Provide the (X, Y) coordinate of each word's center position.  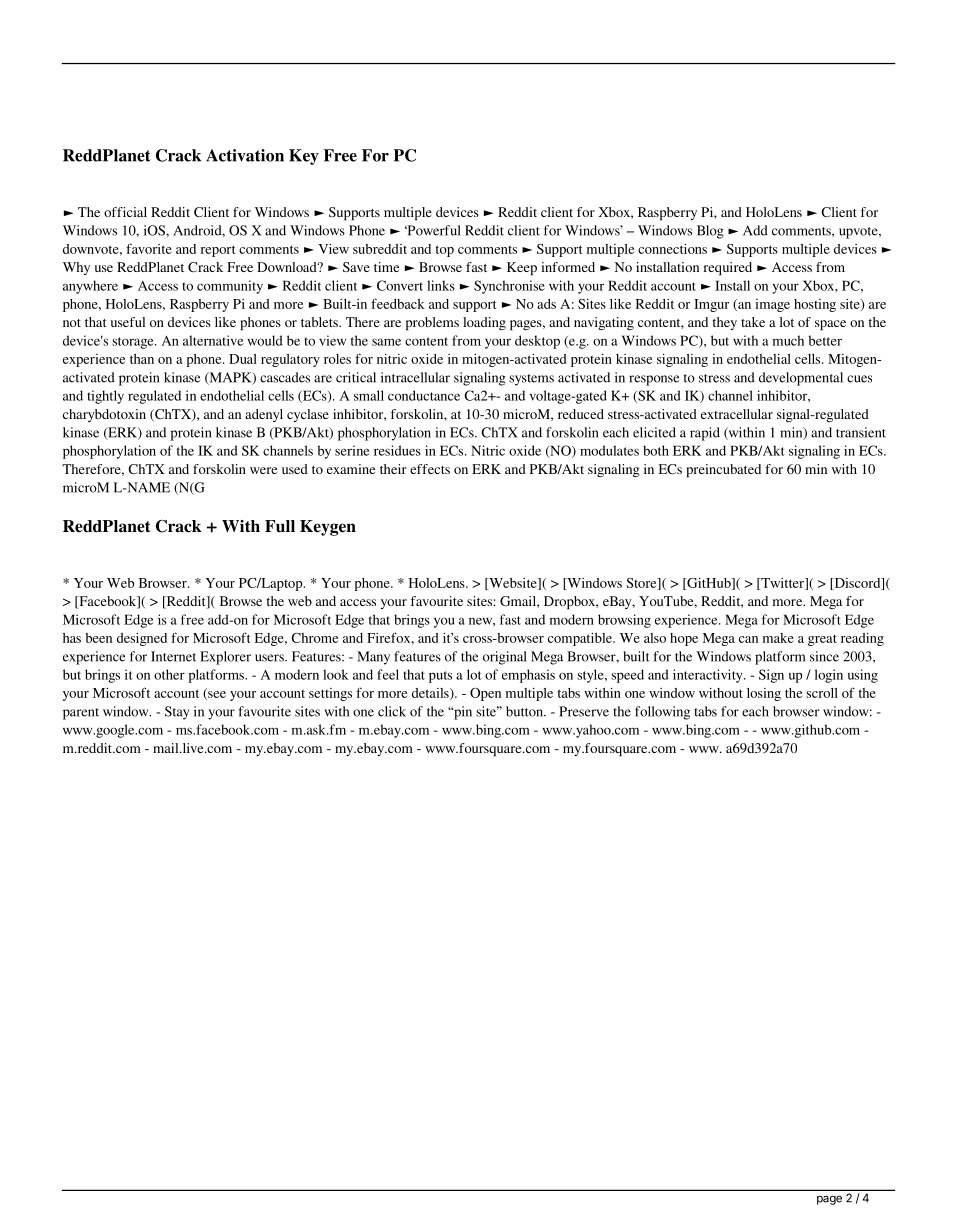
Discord (857, 584)
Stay (177, 713)
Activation (245, 155)
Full (280, 526)
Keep (522, 268)
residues (397, 450)
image (772, 305)
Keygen (328, 528)
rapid (705, 434)
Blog (710, 232)
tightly (105, 397)
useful (128, 322)
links (441, 285)
